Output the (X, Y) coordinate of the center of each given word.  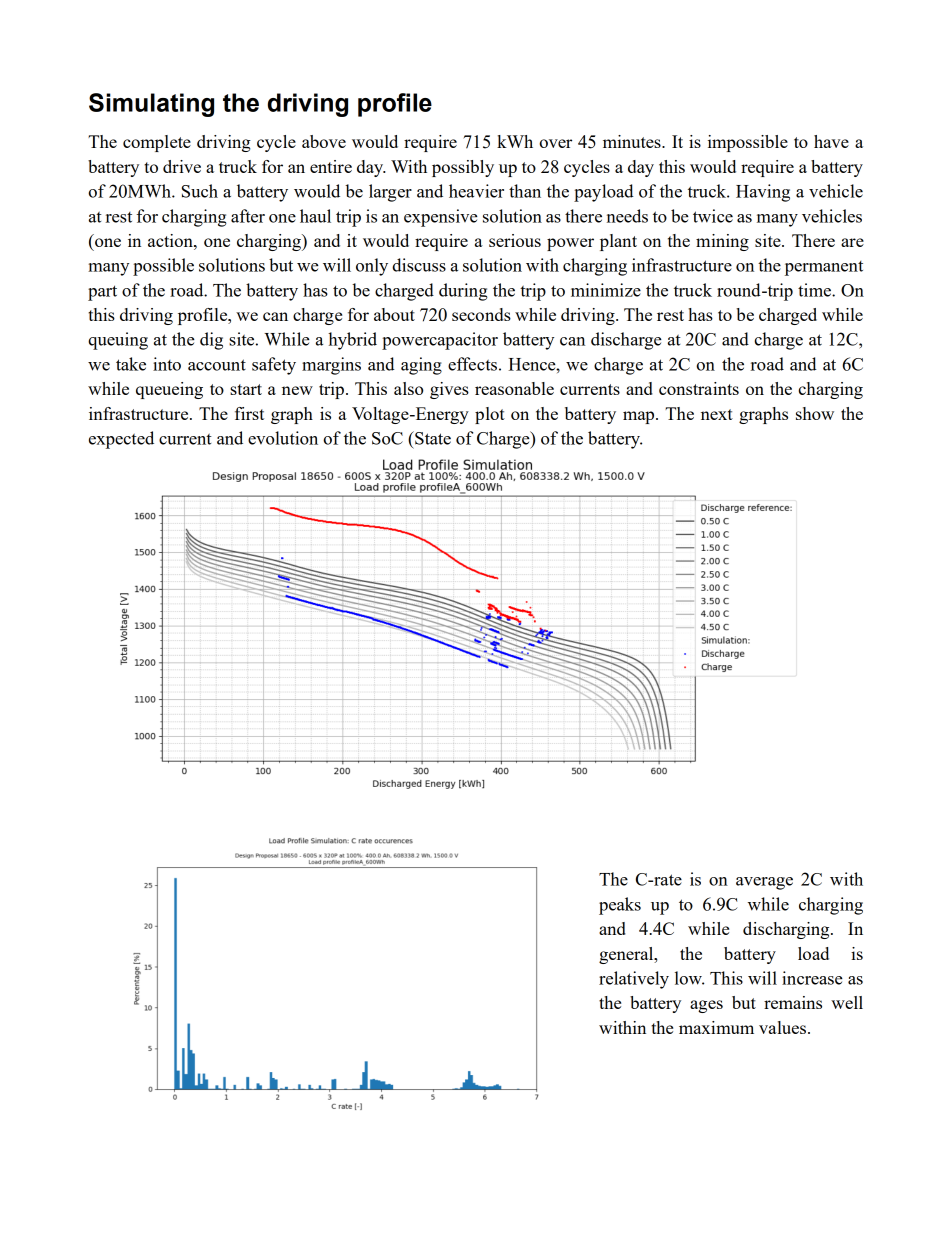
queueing (169, 390)
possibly (463, 168)
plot (490, 415)
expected (121, 440)
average (764, 883)
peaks (620, 906)
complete (157, 143)
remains (793, 1002)
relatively (634, 980)
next (717, 414)
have (831, 141)
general (627, 955)
